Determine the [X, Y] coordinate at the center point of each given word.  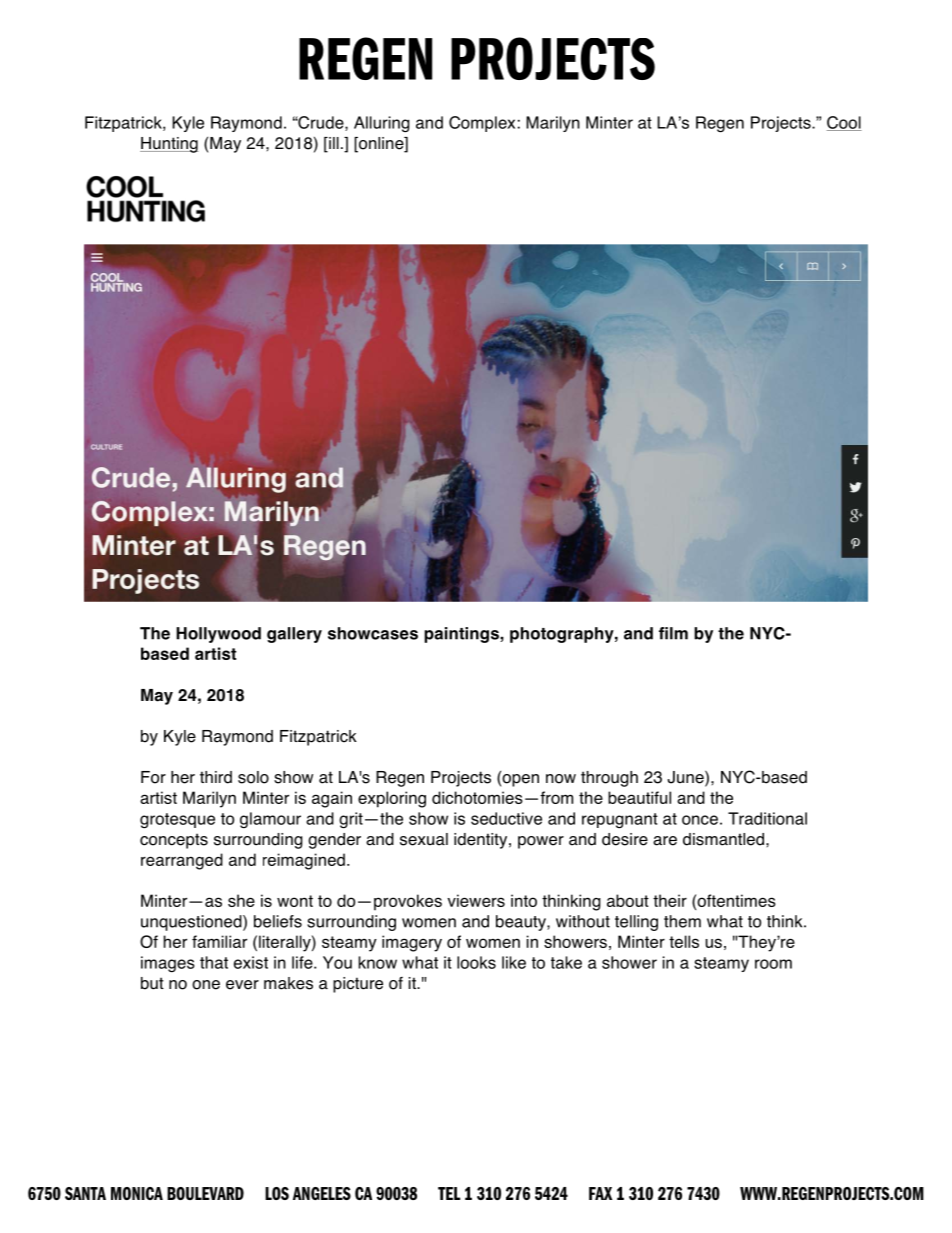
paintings [462, 635]
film [673, 633]
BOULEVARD [205, 1193]
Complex [482, 124]
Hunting [169, 145]
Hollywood [218, 635]
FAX [600, 1193]
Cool [844, 123]
